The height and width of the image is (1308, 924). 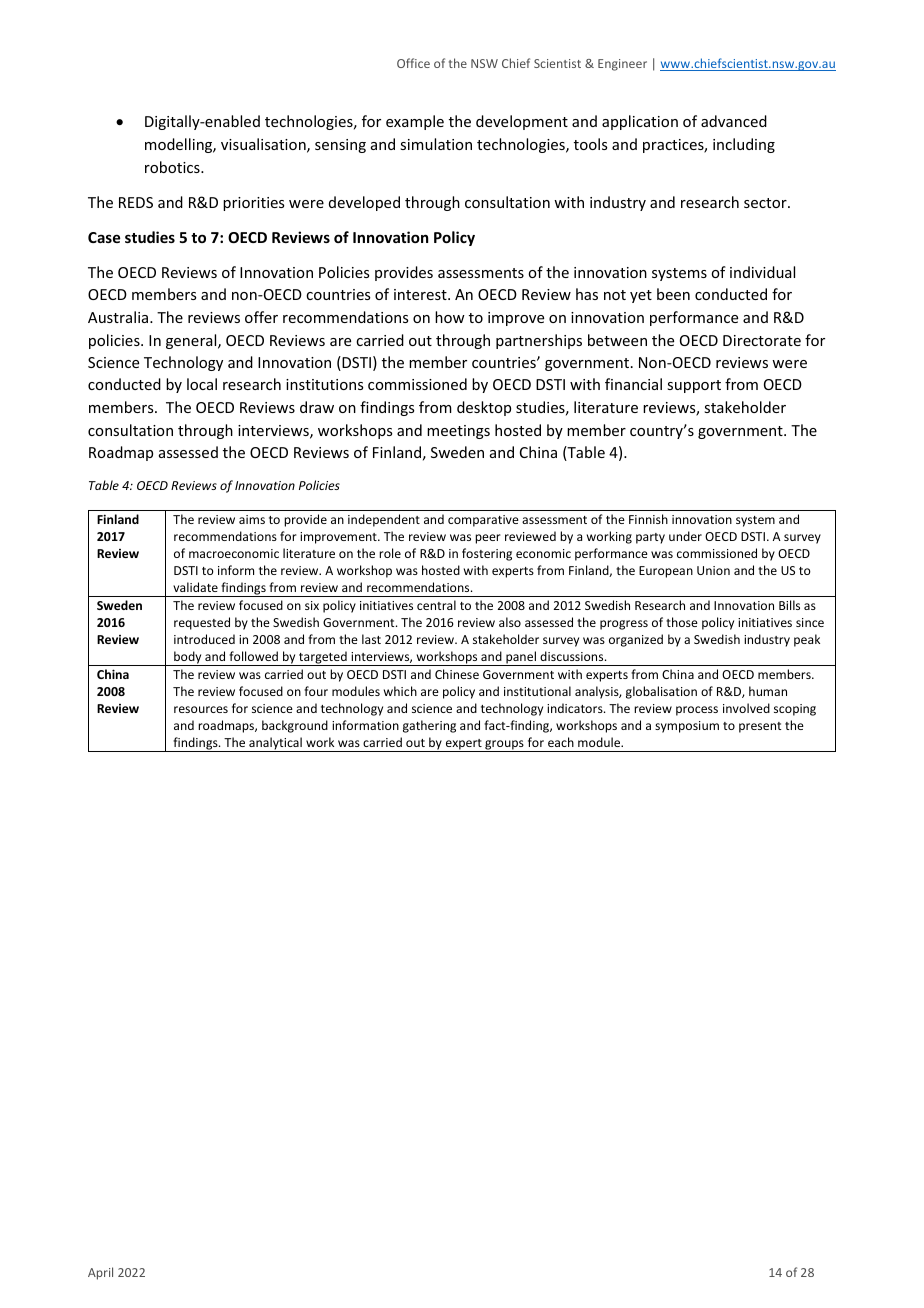 What do you see at coordinates (415, 122) in the image?
I see `example` at bounding box center [415, 122].
